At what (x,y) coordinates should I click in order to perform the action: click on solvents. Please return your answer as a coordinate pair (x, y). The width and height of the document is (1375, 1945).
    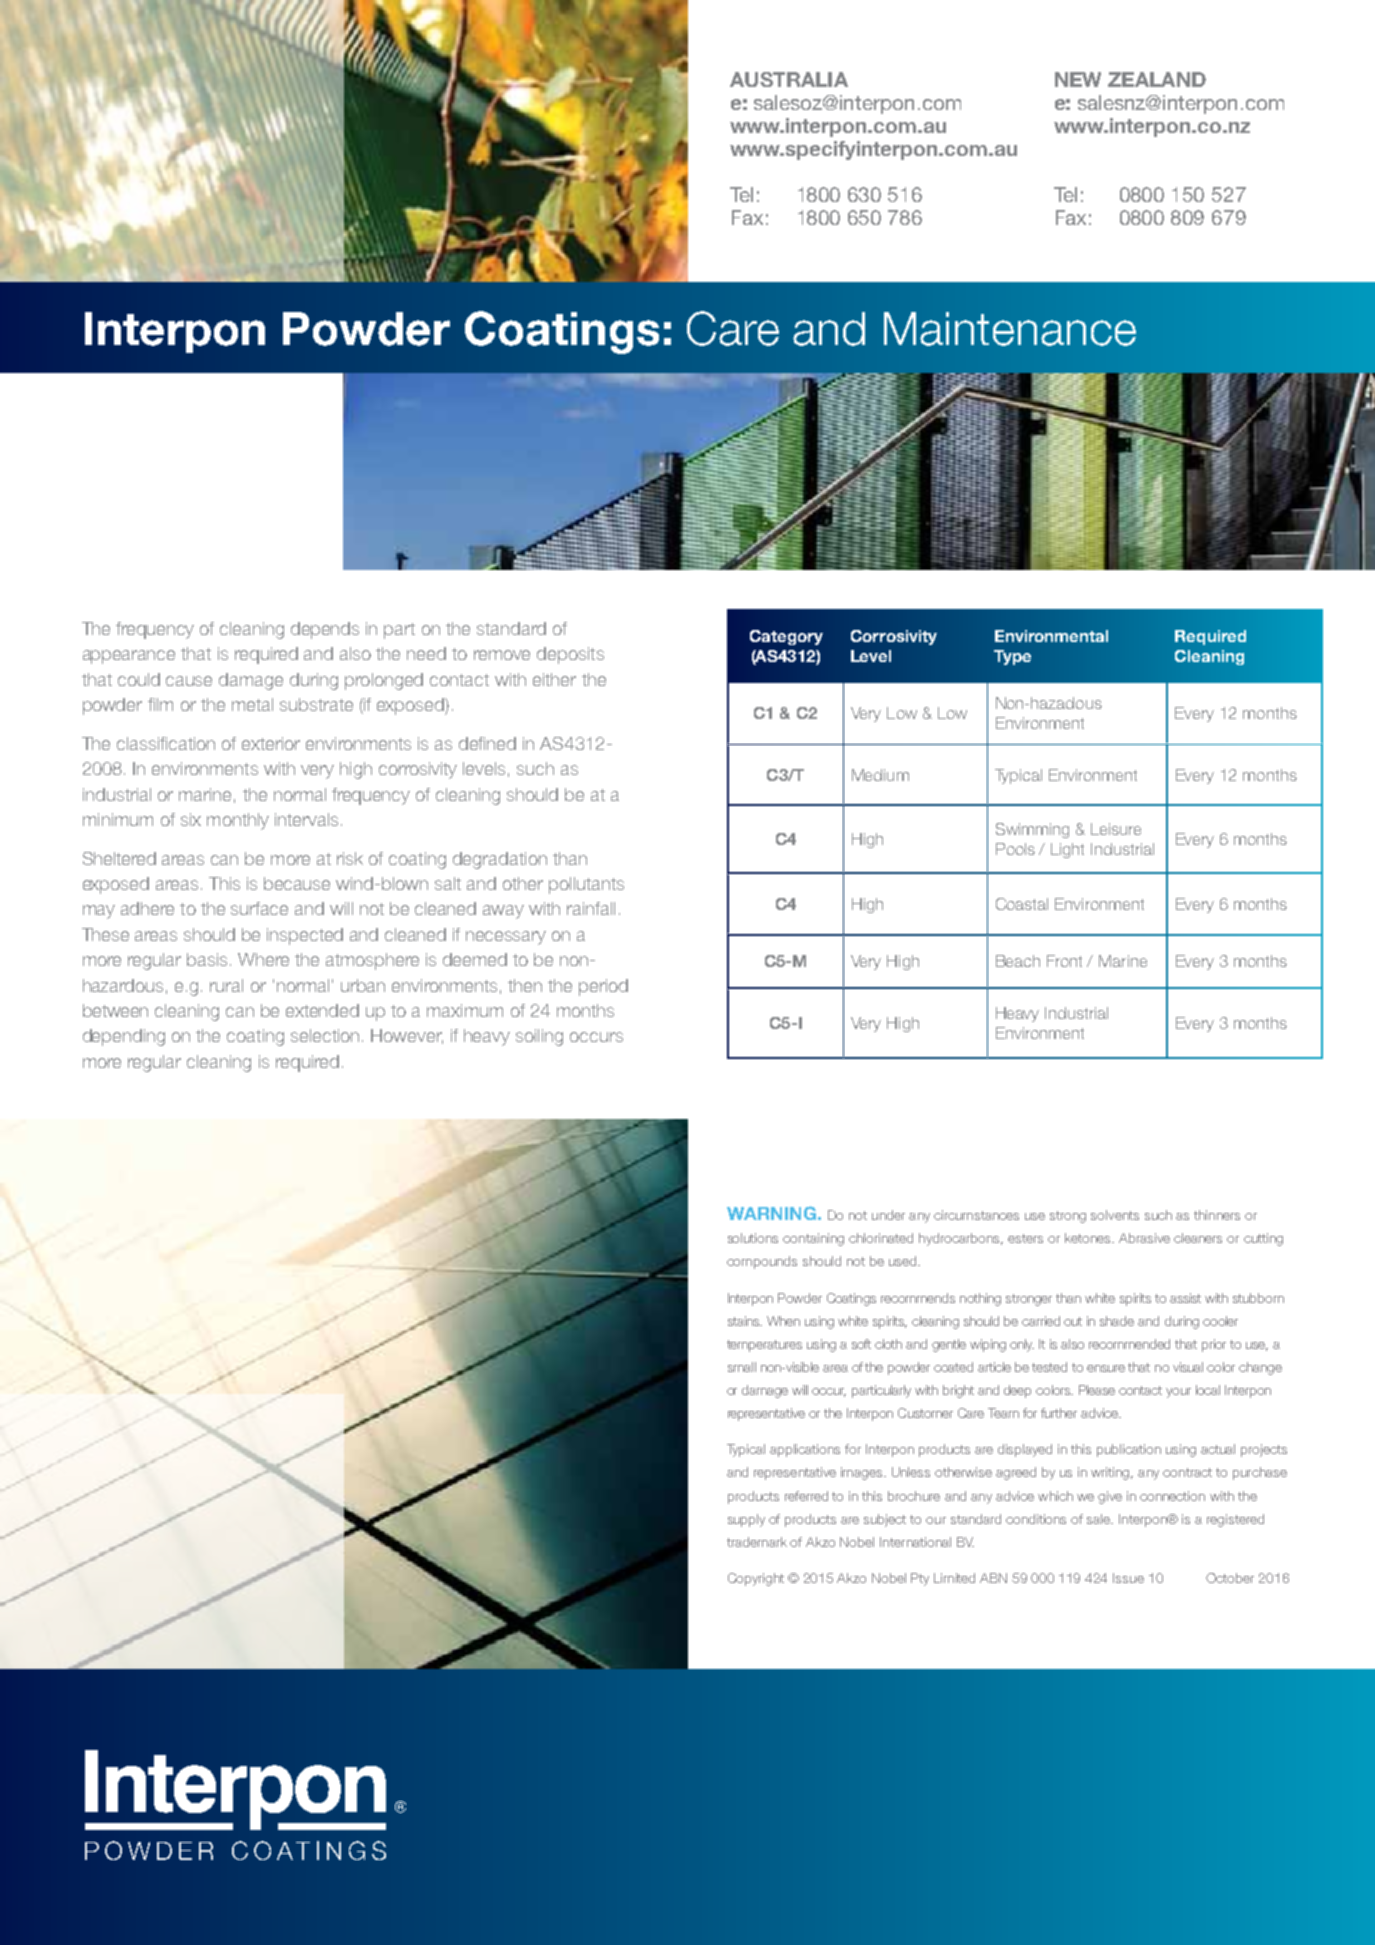
    Looking at the image, I should click on (1115, 1215).
